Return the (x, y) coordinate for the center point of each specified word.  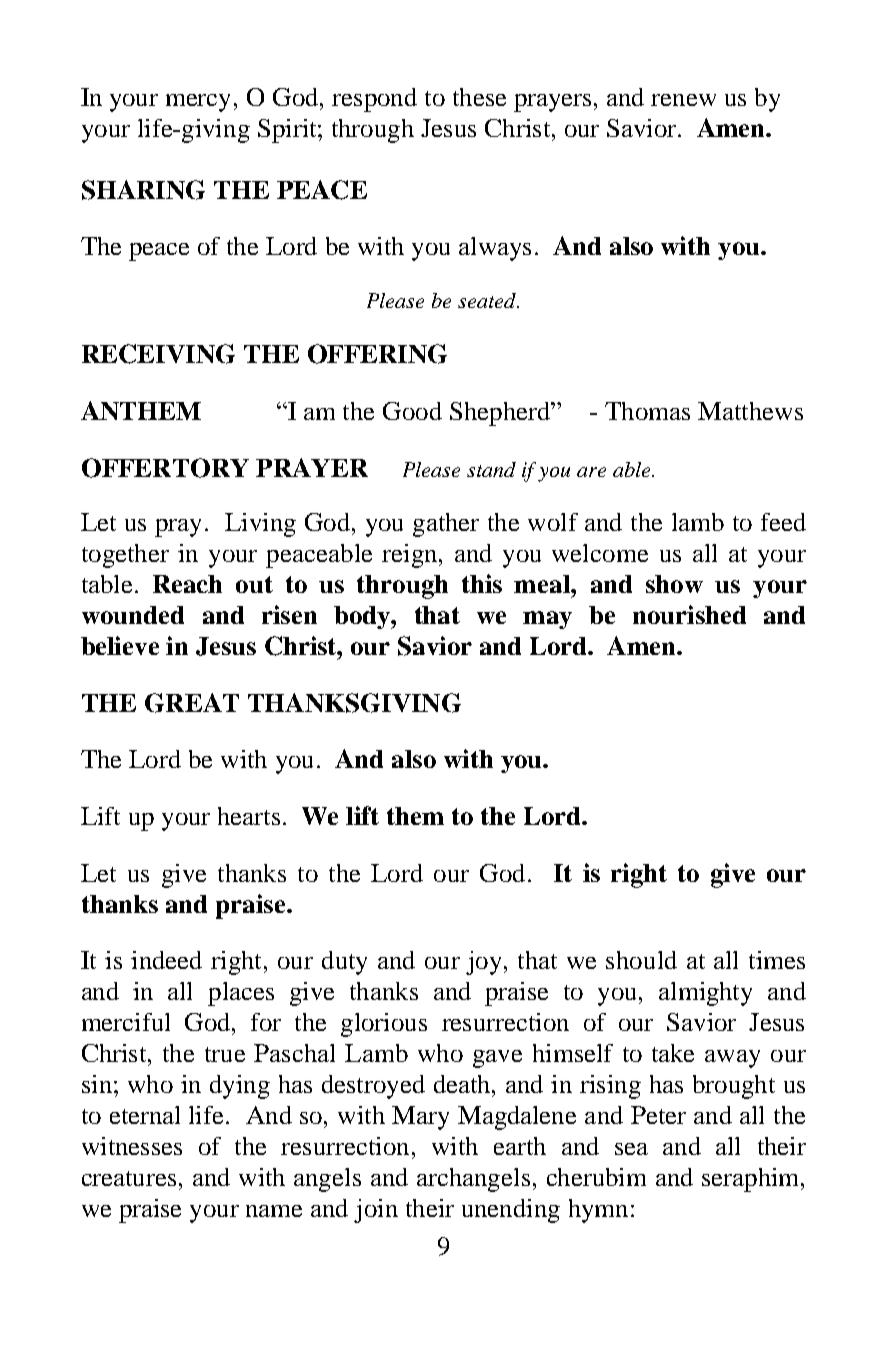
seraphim (752, 1180)
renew (683, 100)
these (479, 97)
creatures (129, 1178)
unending (511, 1211)
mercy (198, 103)
